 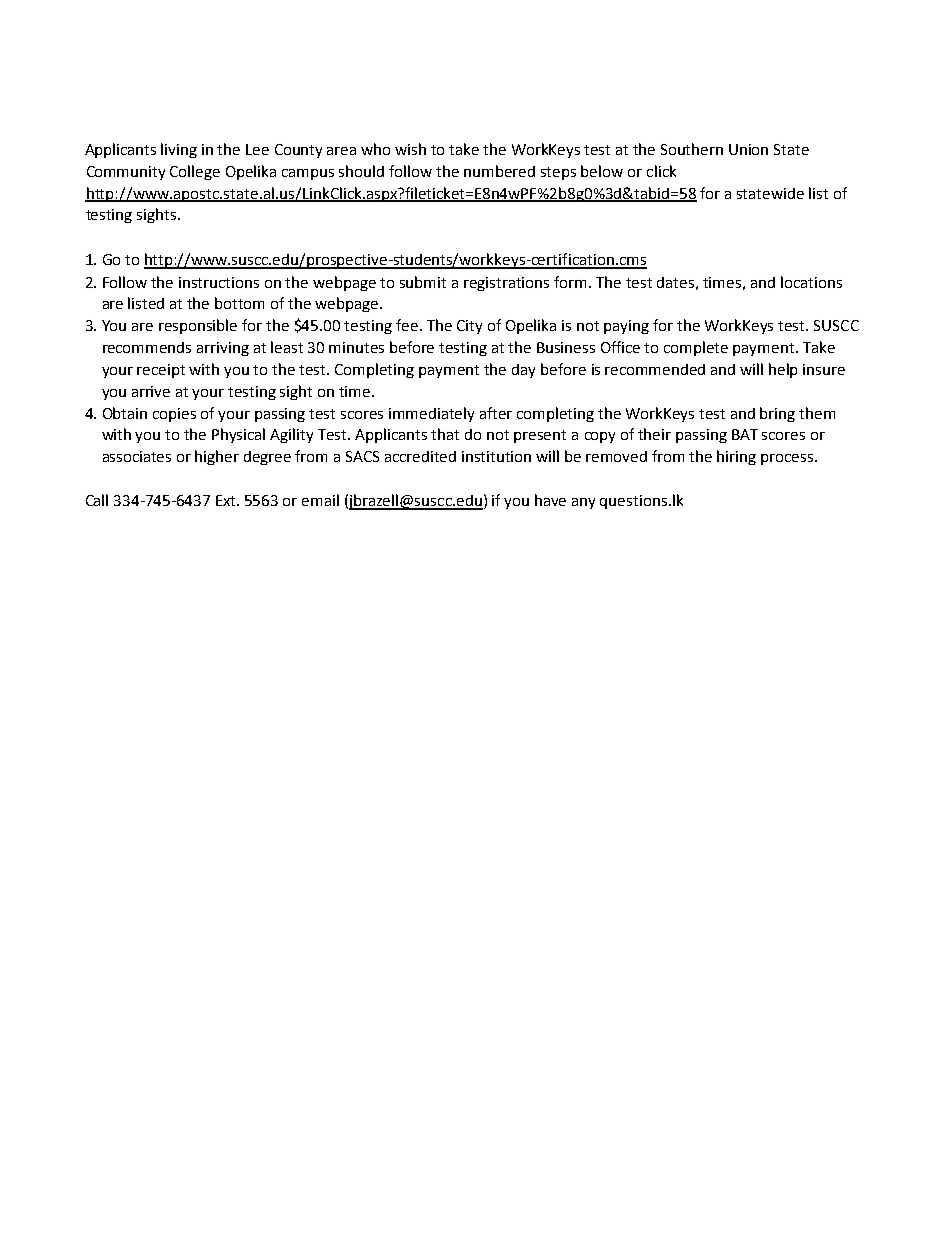 What do you see at coordinates (499, 171) in the page?
I see `numbered` at bounding box center [499, 171].
